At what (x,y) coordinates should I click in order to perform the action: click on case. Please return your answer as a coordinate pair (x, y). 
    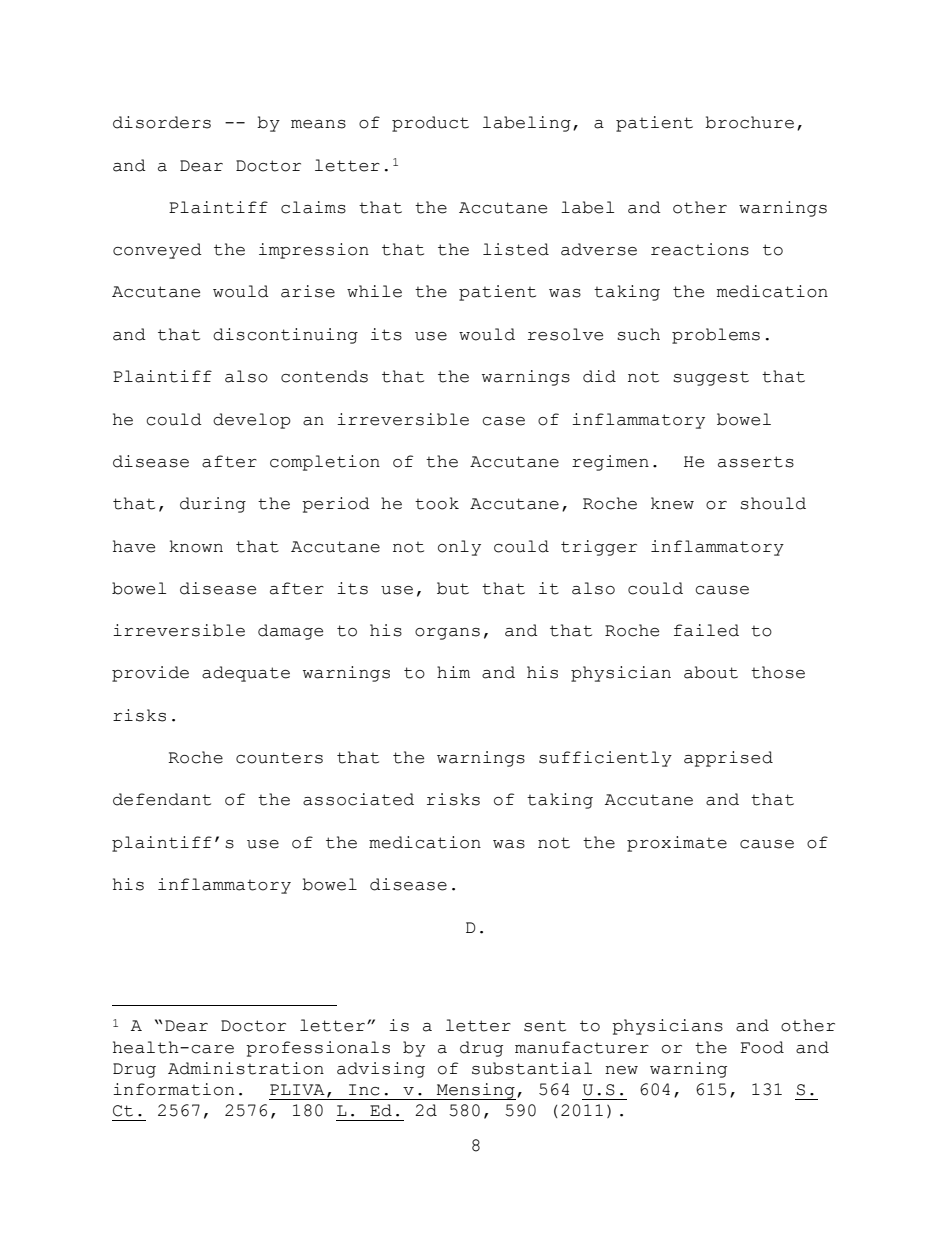
    Looking at the image, I should click on (503, 421).
